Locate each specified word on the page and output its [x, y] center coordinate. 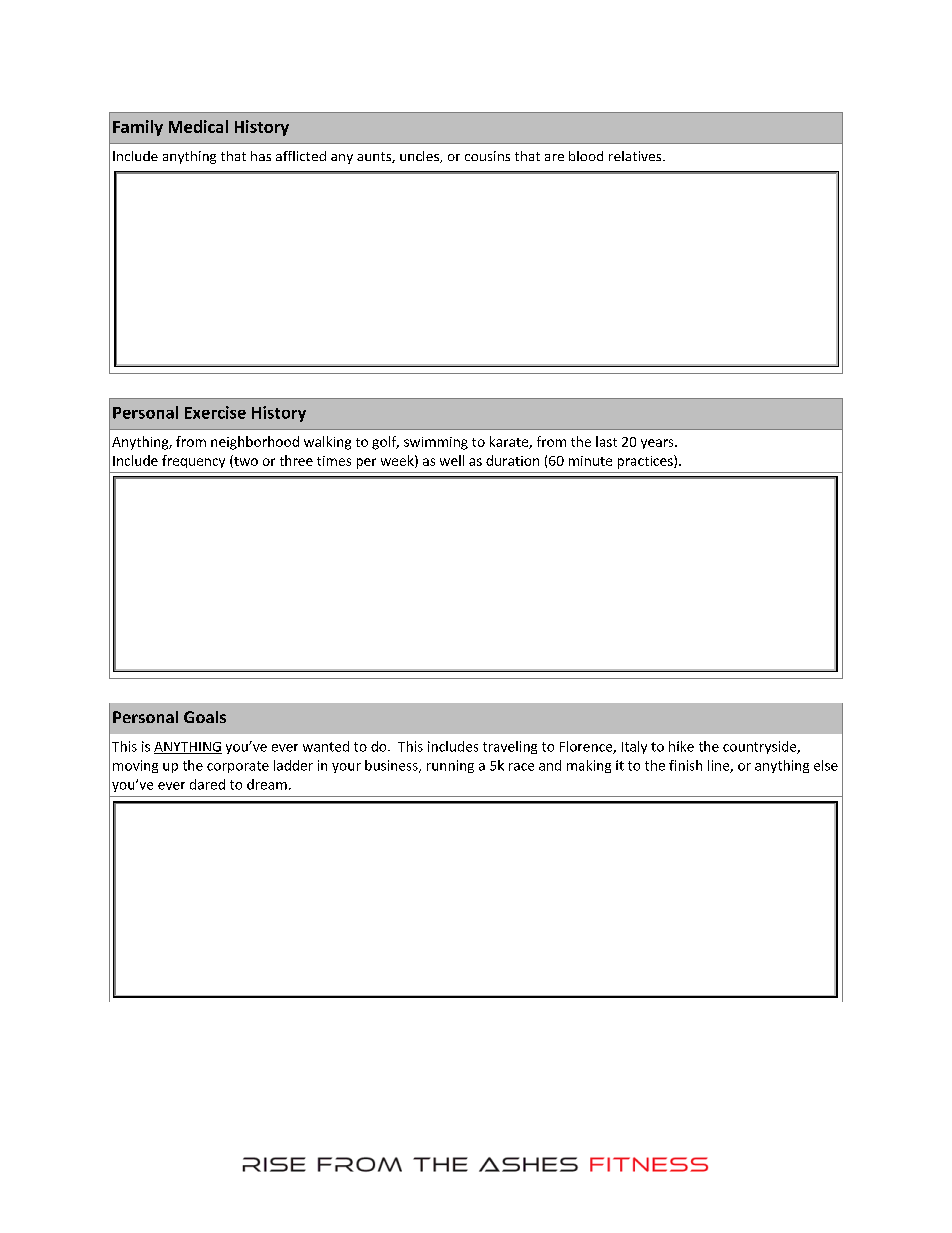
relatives [636, 156]
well [452, 460]
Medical [198, 126]
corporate [238, 767]
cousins [487, 156]
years [658, 444]
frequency [193, 461]
